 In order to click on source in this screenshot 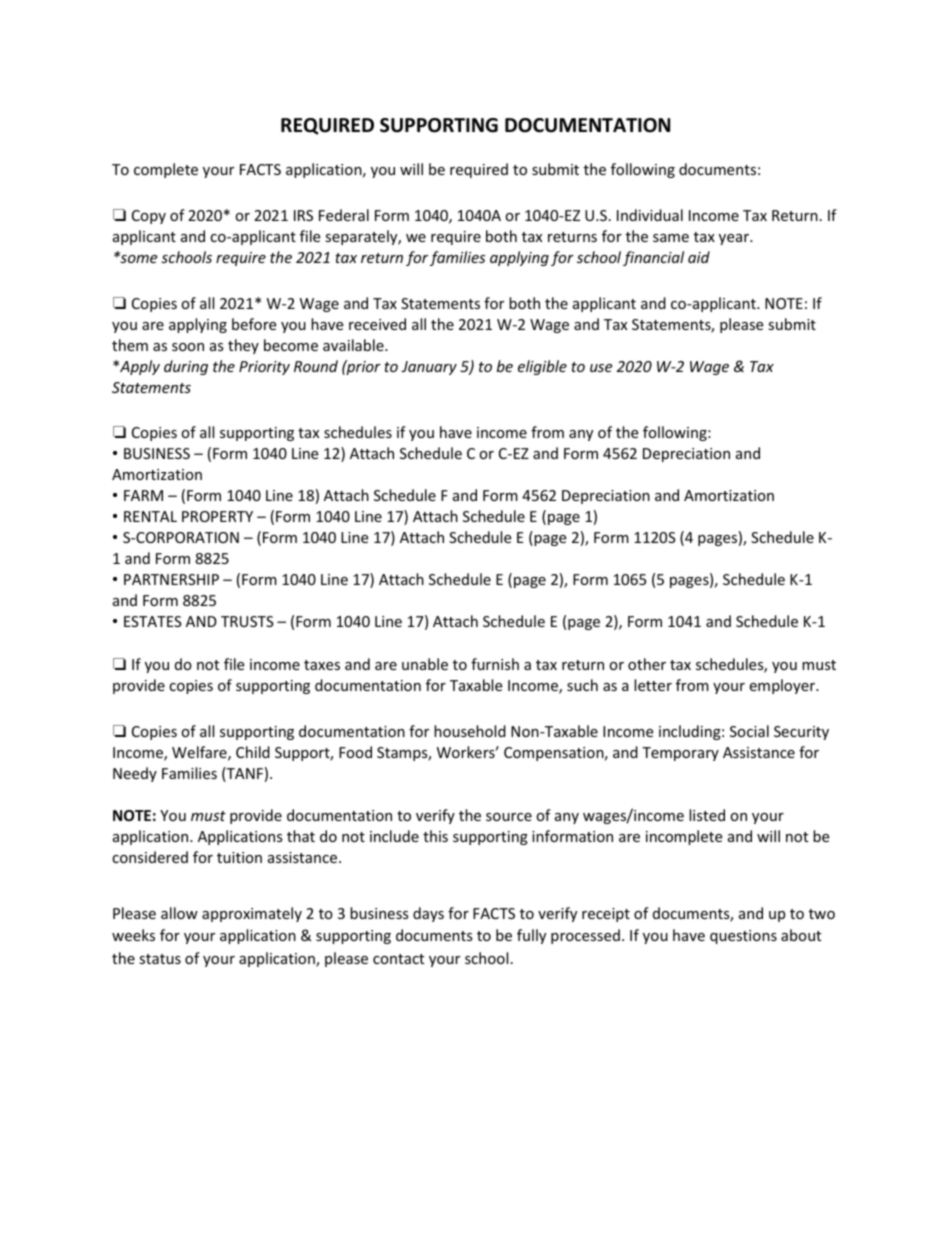, I will do `click(509, 817)`.
